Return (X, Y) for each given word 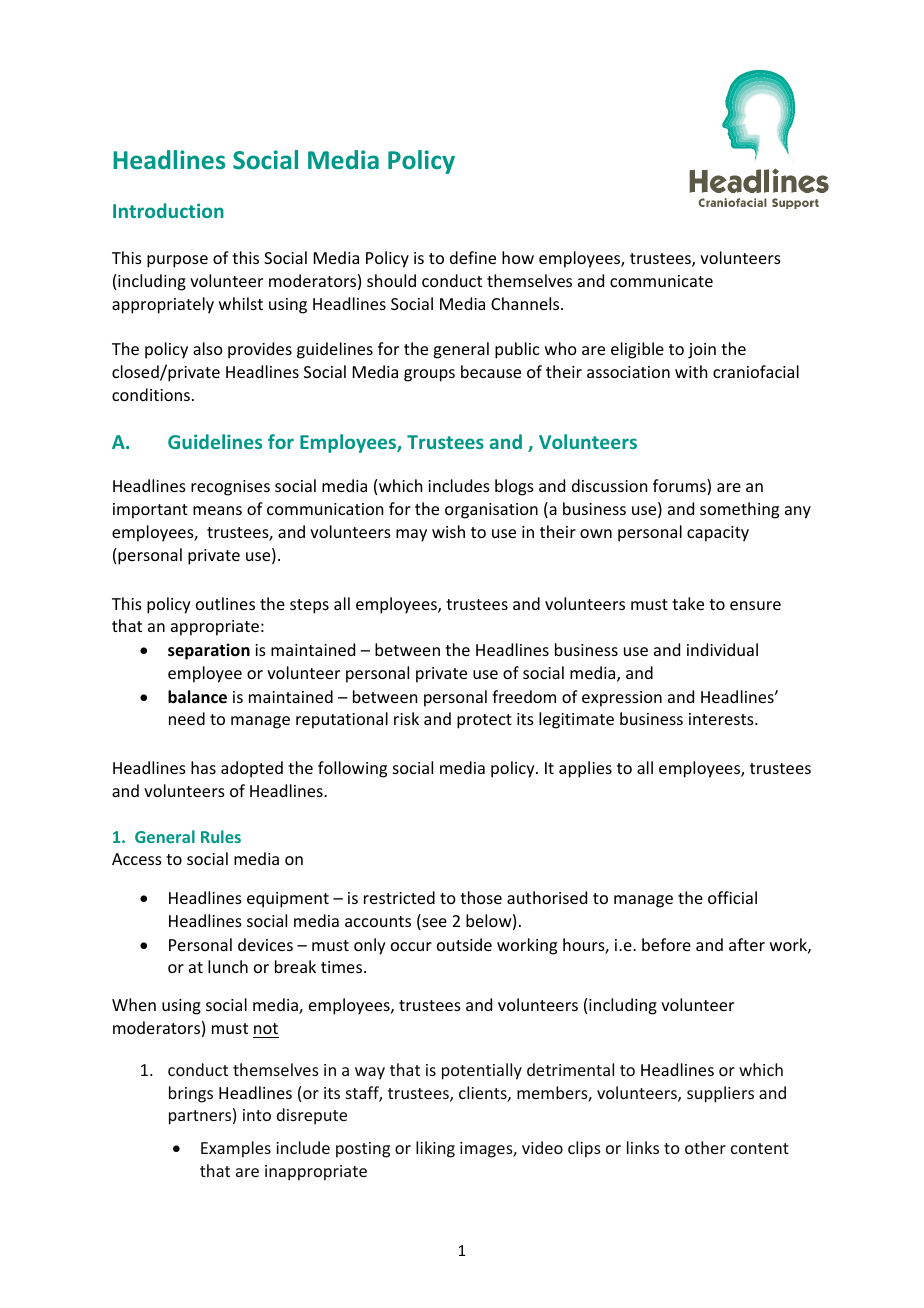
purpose (177, 261)
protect (484, 721)
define (473, 257)
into (257, 1115)
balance (197, 697)
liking (435, 1149)
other (705, 1147)
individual (722, 649)
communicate (661, 281)
